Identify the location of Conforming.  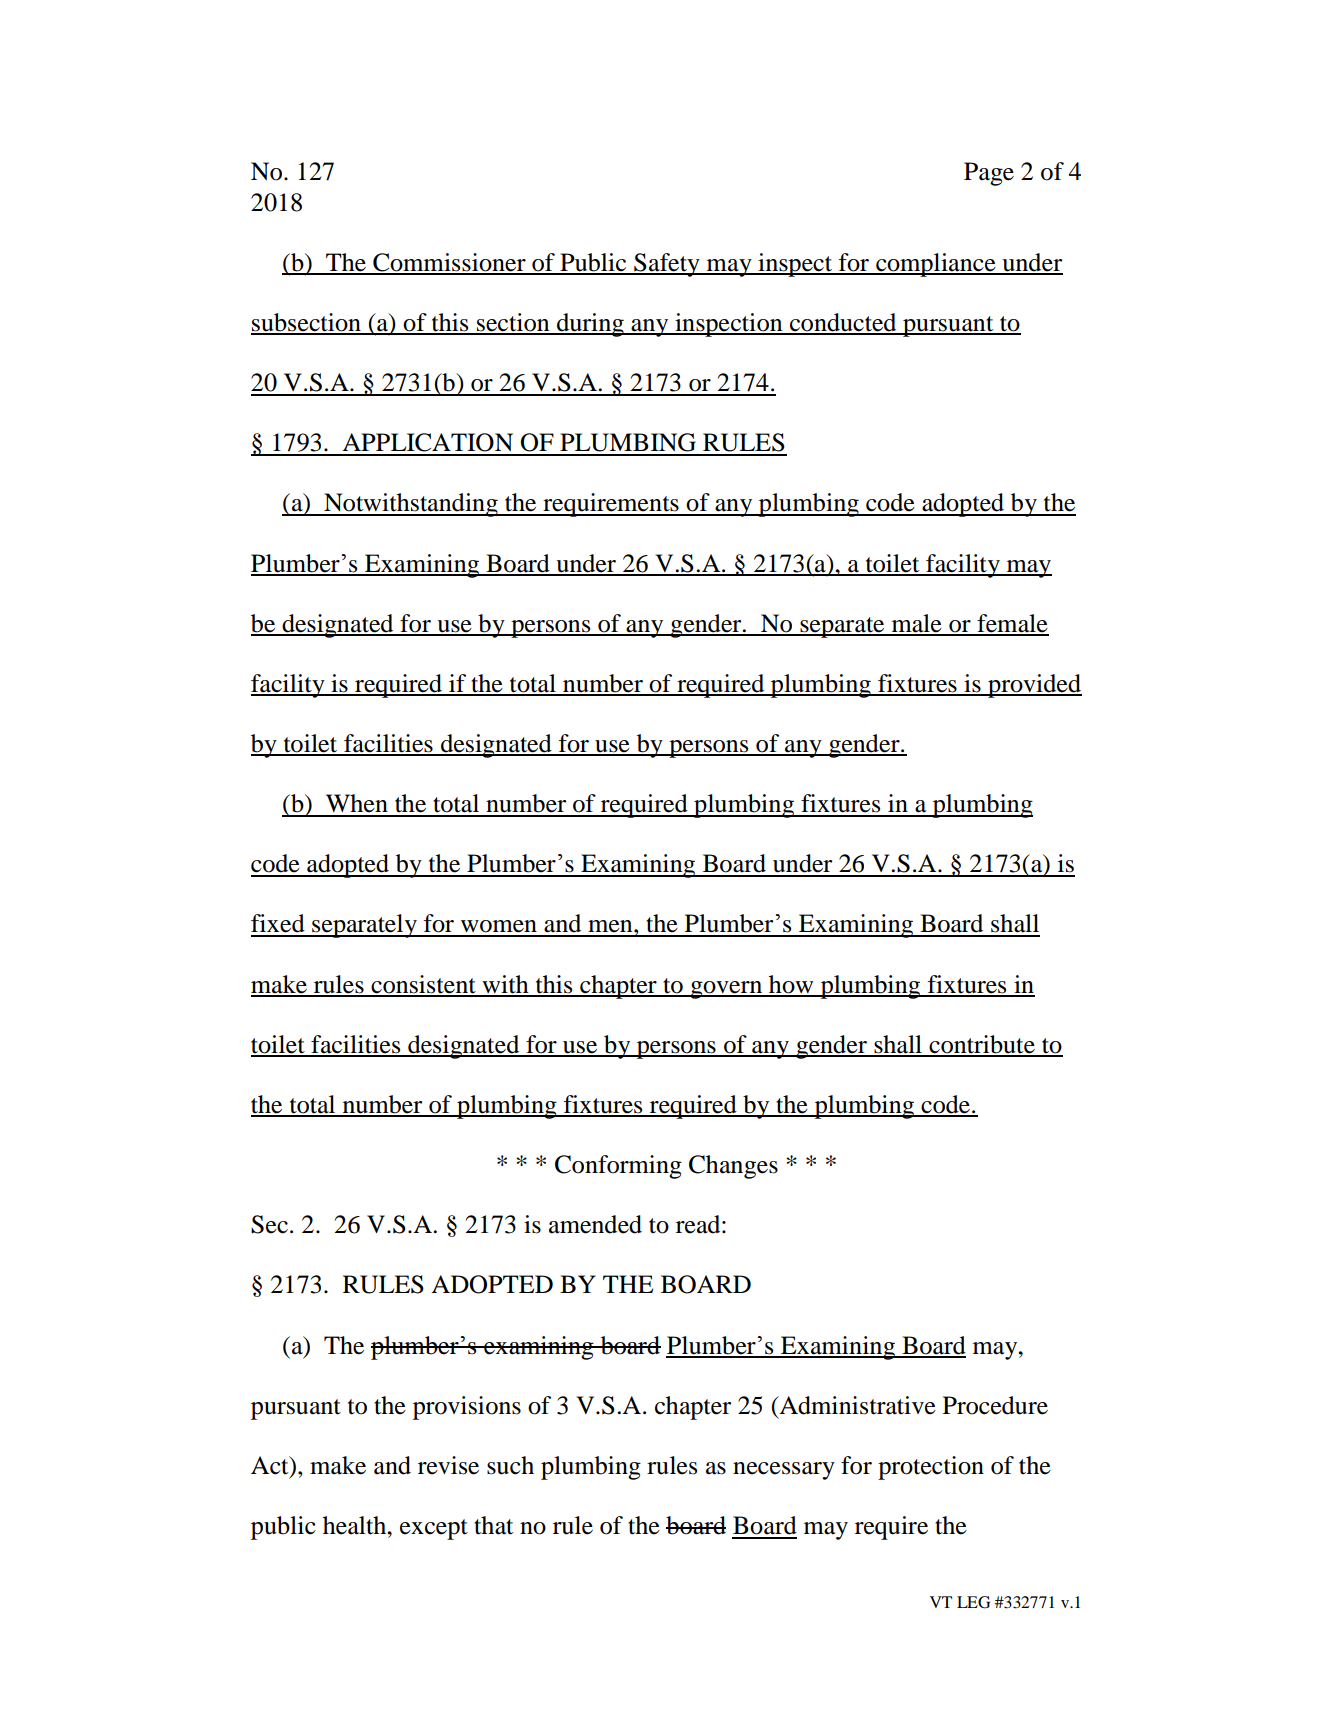
(618, 1167).
